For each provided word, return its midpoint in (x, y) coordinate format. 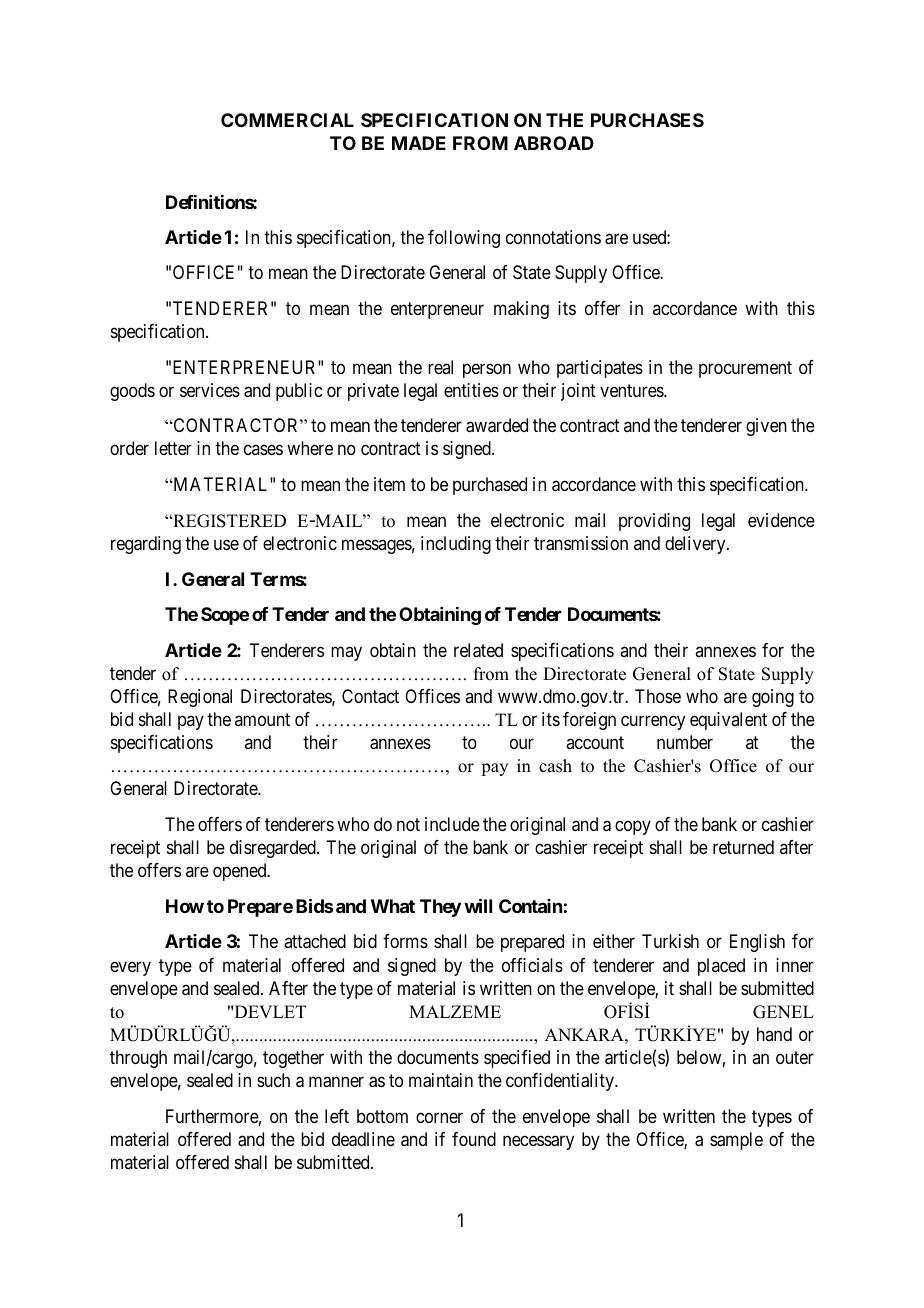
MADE (419, 143)
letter (173, 448)
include (452, 824)
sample (736, 1141)
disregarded (274, 849)
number (685, 742)
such (273, 1080)
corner (439, 1117)
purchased (490, 486)
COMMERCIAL (287, 120)
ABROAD (554, 143)
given (766, 427)
